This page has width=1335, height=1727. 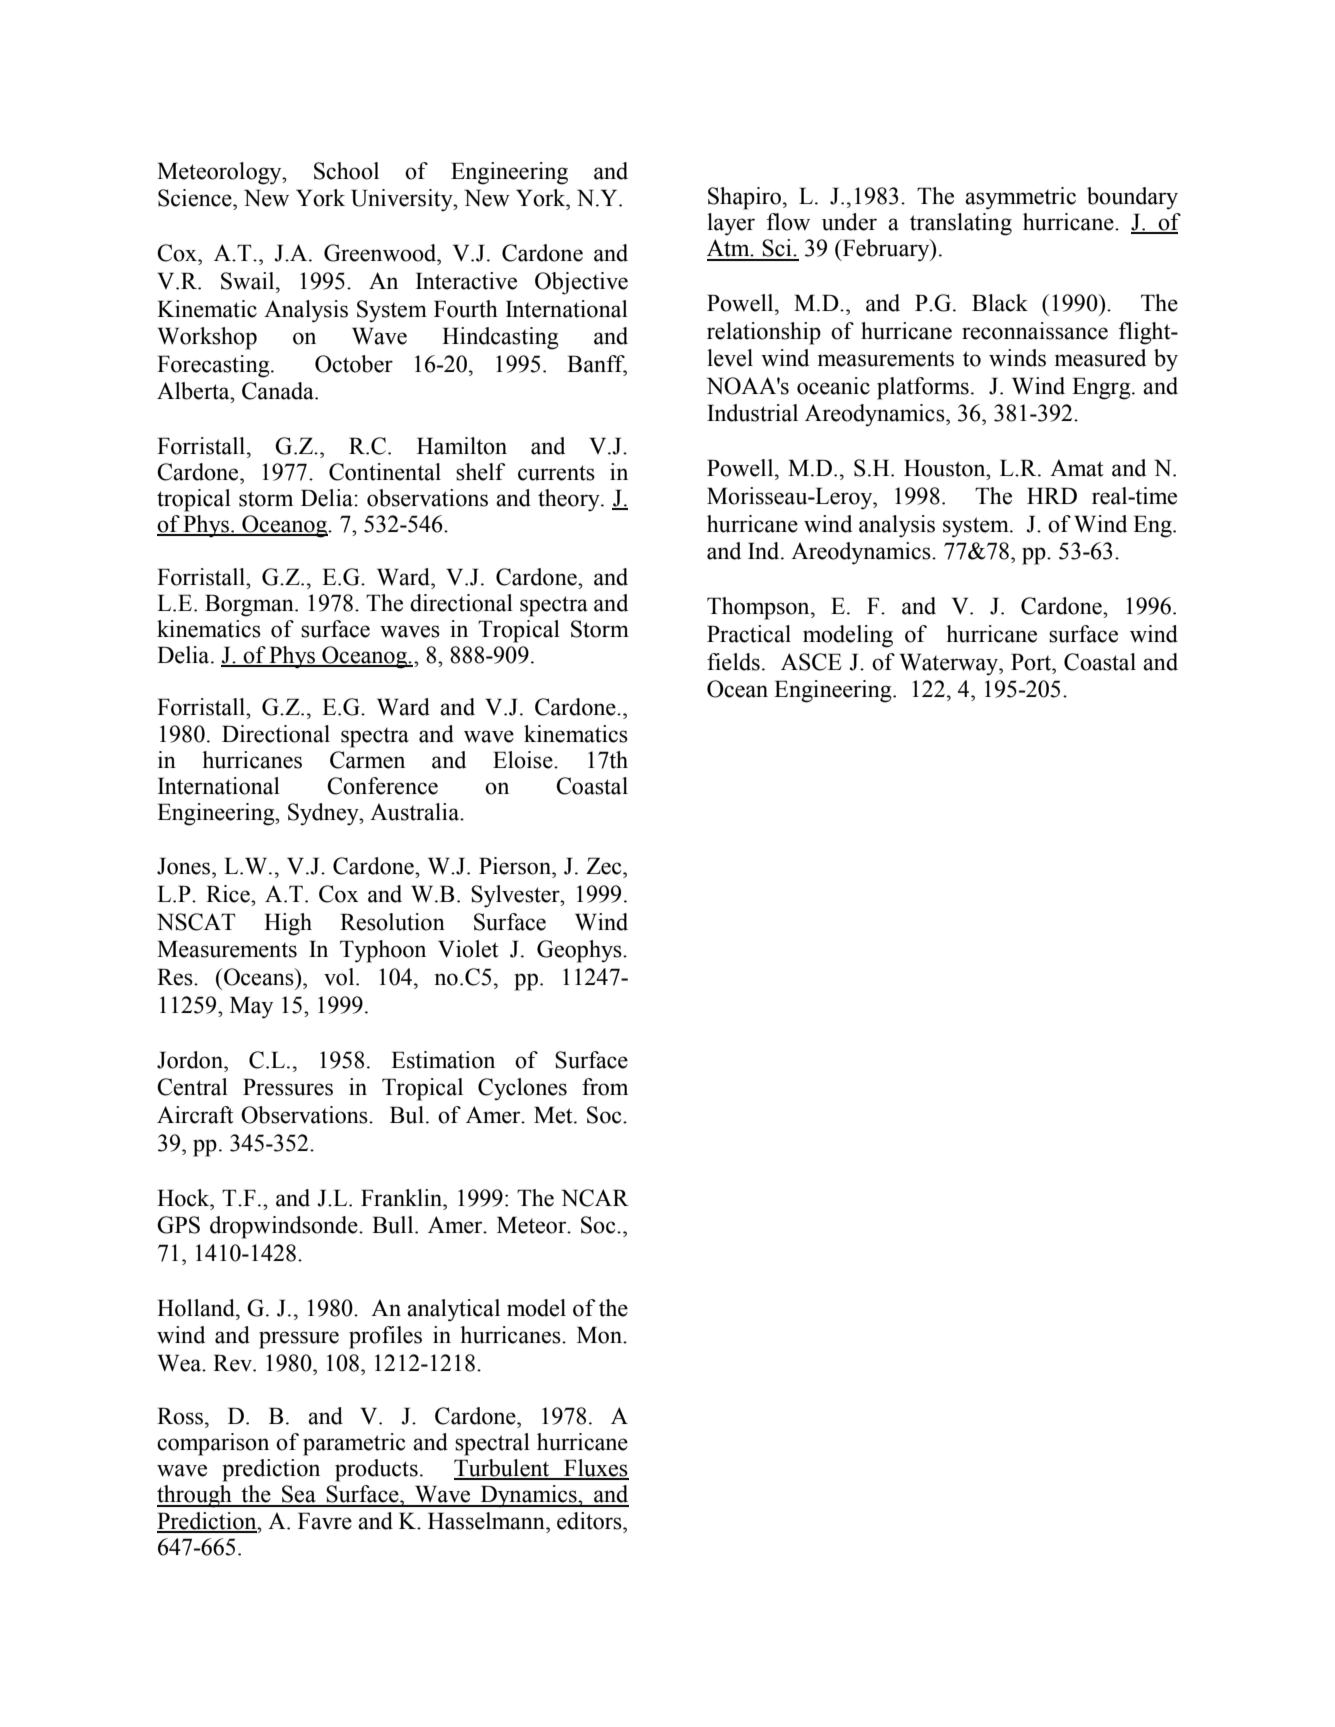 What do you see at coordinates (1032, 662) in the page?
I see `Port` at bounding box center [1032, 662].
